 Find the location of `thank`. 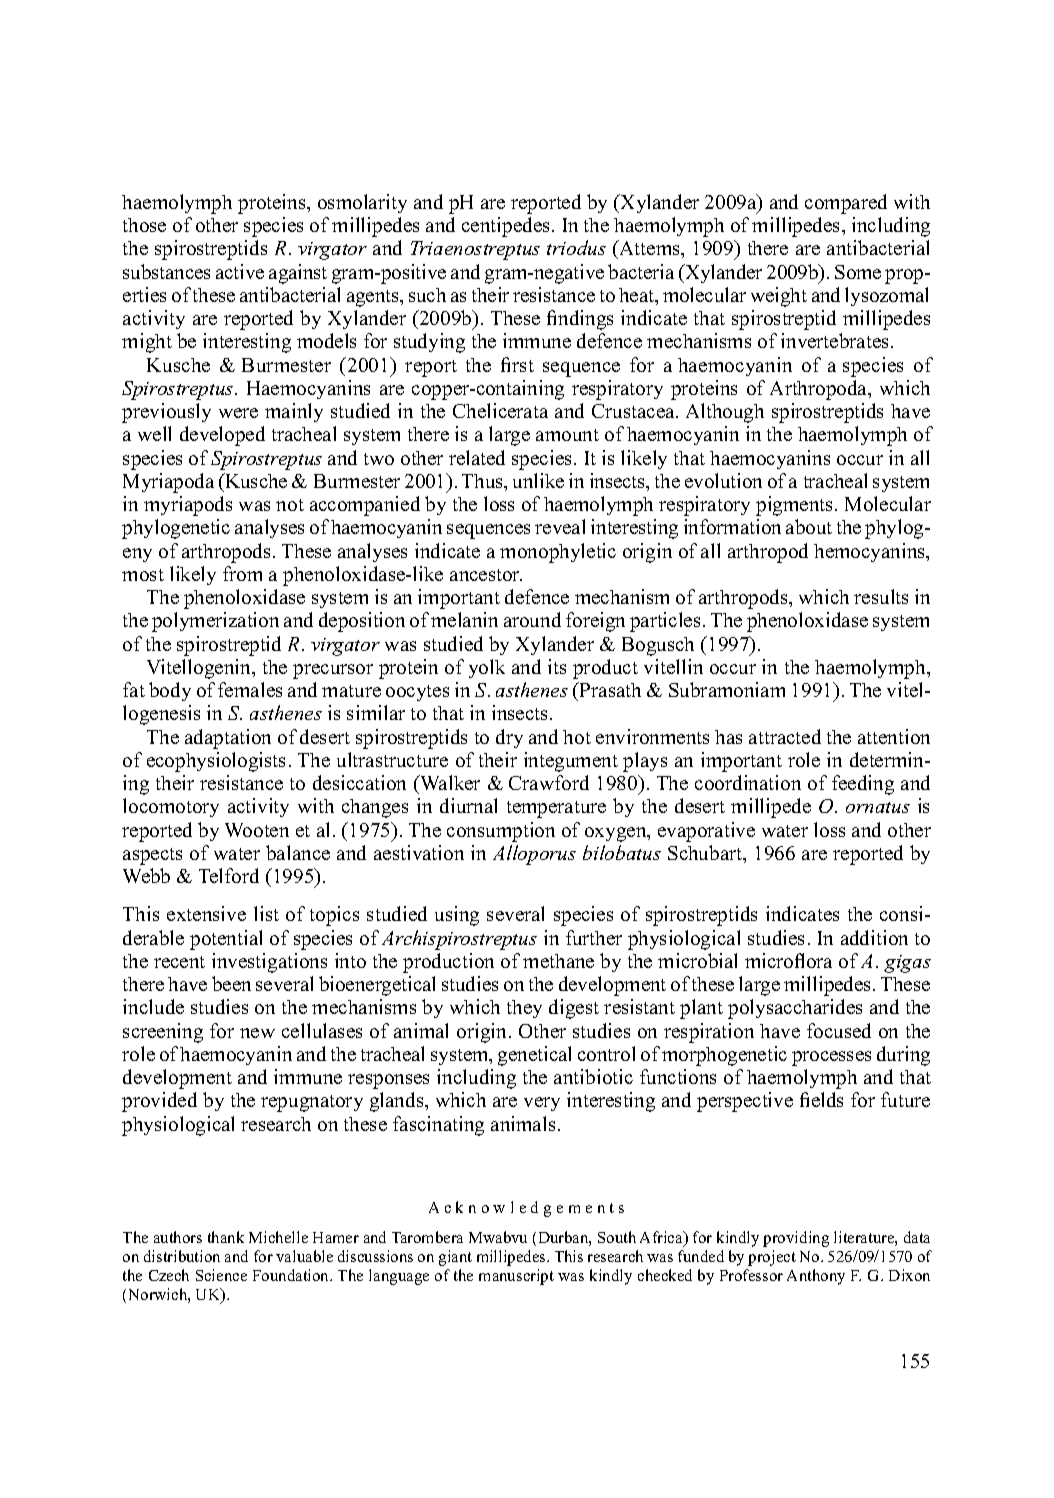

thank is located at coordinates (226, 1237).
